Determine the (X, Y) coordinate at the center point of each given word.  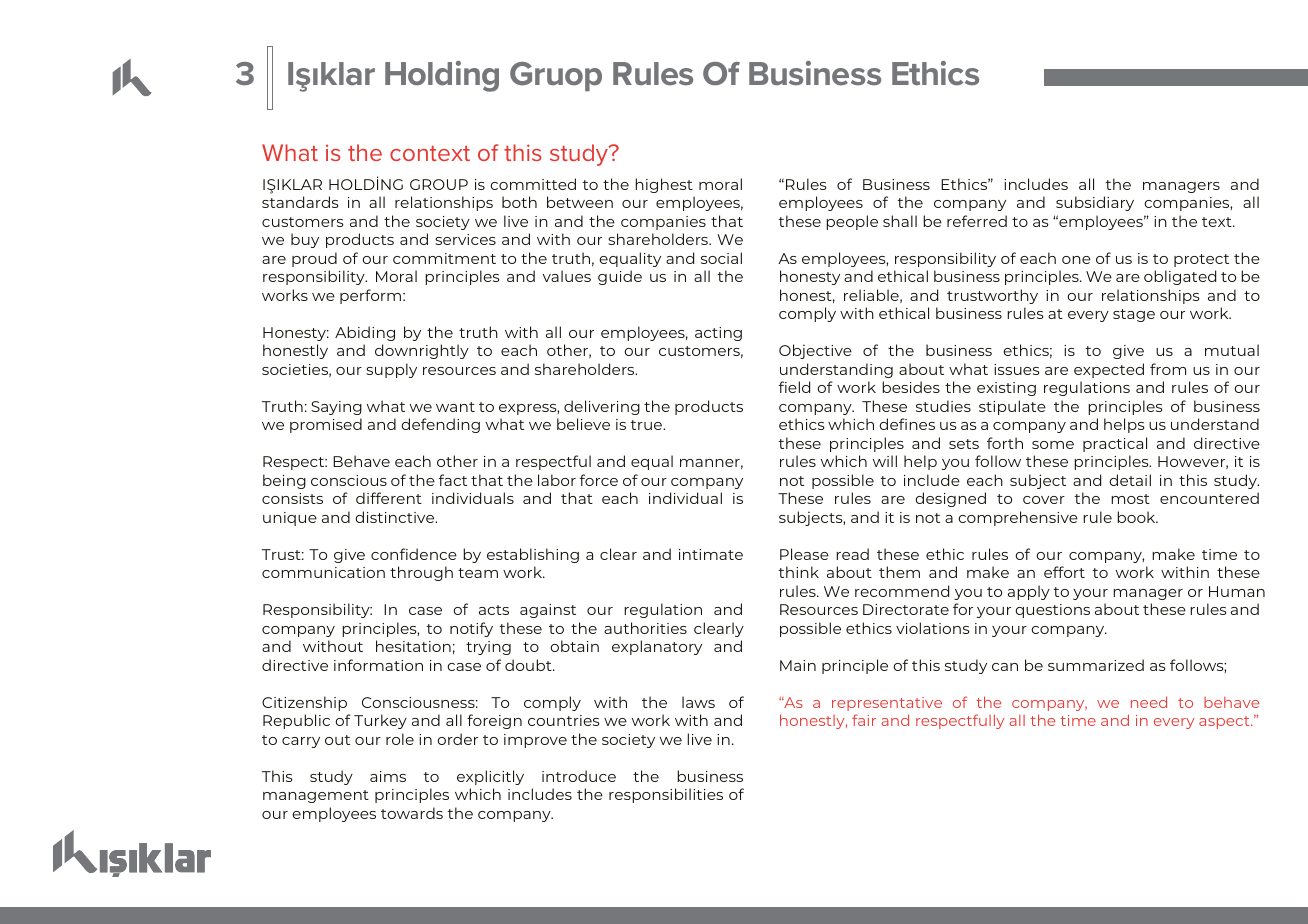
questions (1052, 611)
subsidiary (1095, 203)
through (421, 573)
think (798, 572)
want (455, 407)
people (852, 222)
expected (1109, 370)
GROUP (439, 184)
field (794, 387)
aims (388, 776)
